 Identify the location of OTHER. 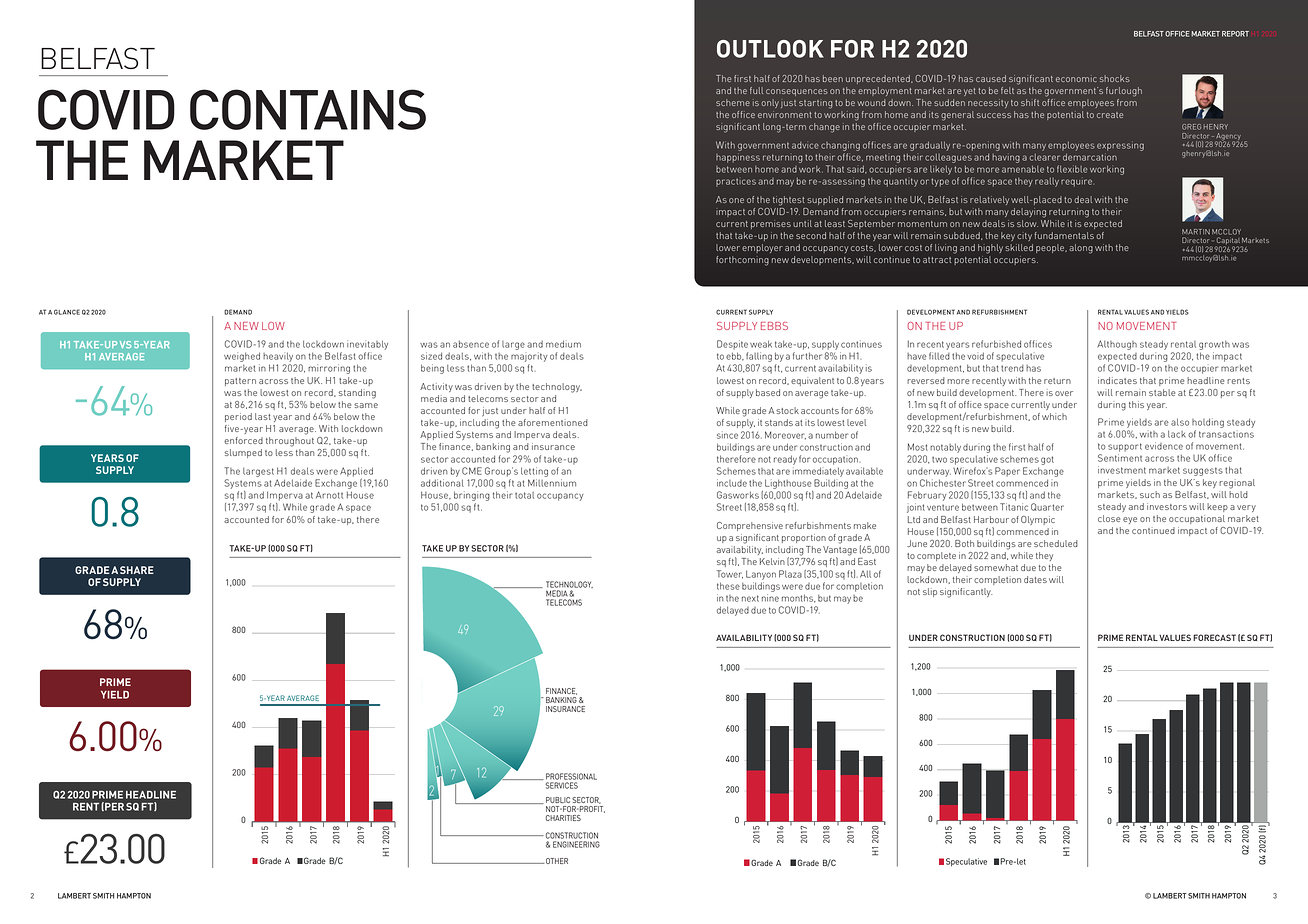
(556, 861).
